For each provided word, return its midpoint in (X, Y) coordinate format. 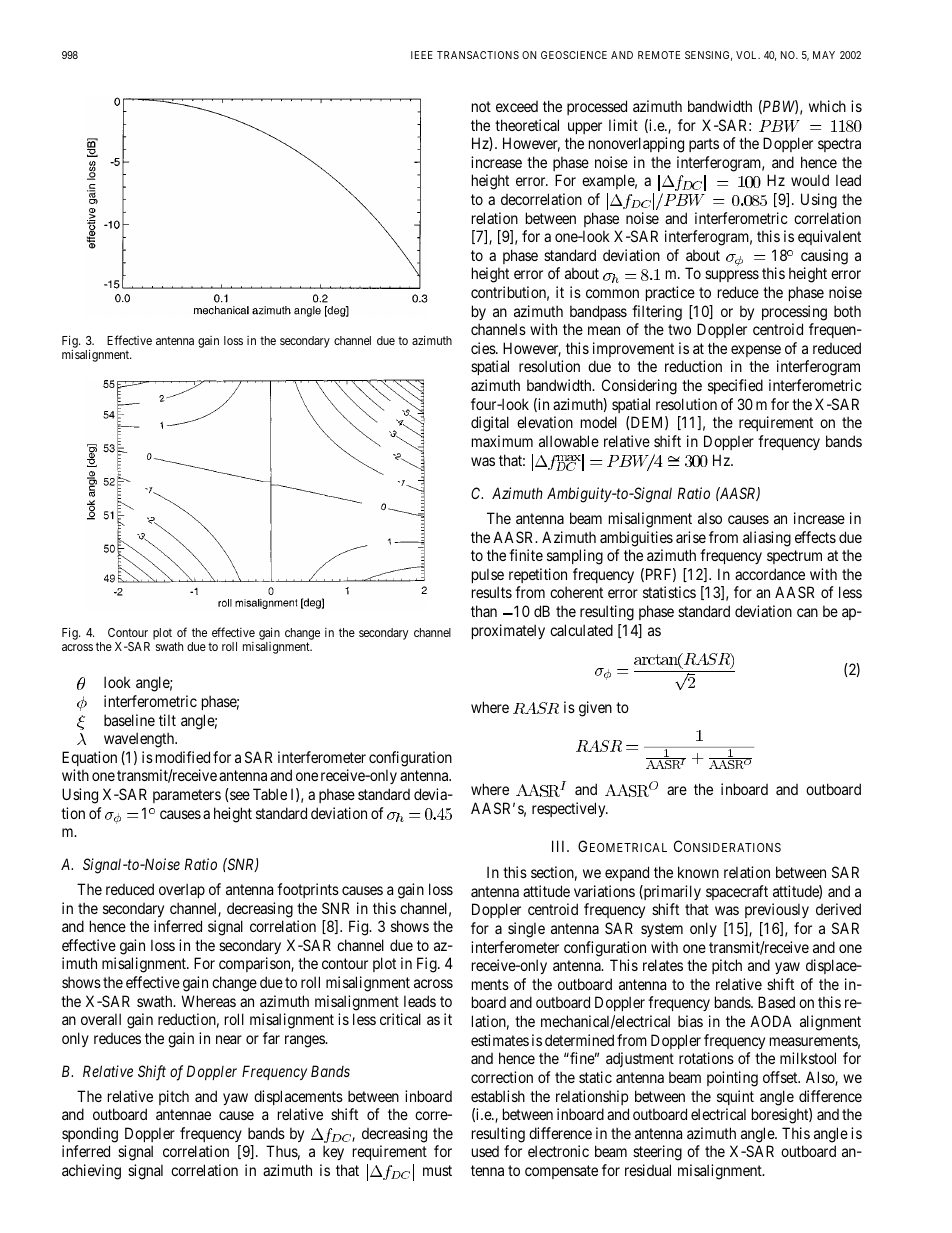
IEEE (422, 55)
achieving (91, 1172)
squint (735, 1097)
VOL (748, 55)
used (485, 1151)
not (481, 106)
